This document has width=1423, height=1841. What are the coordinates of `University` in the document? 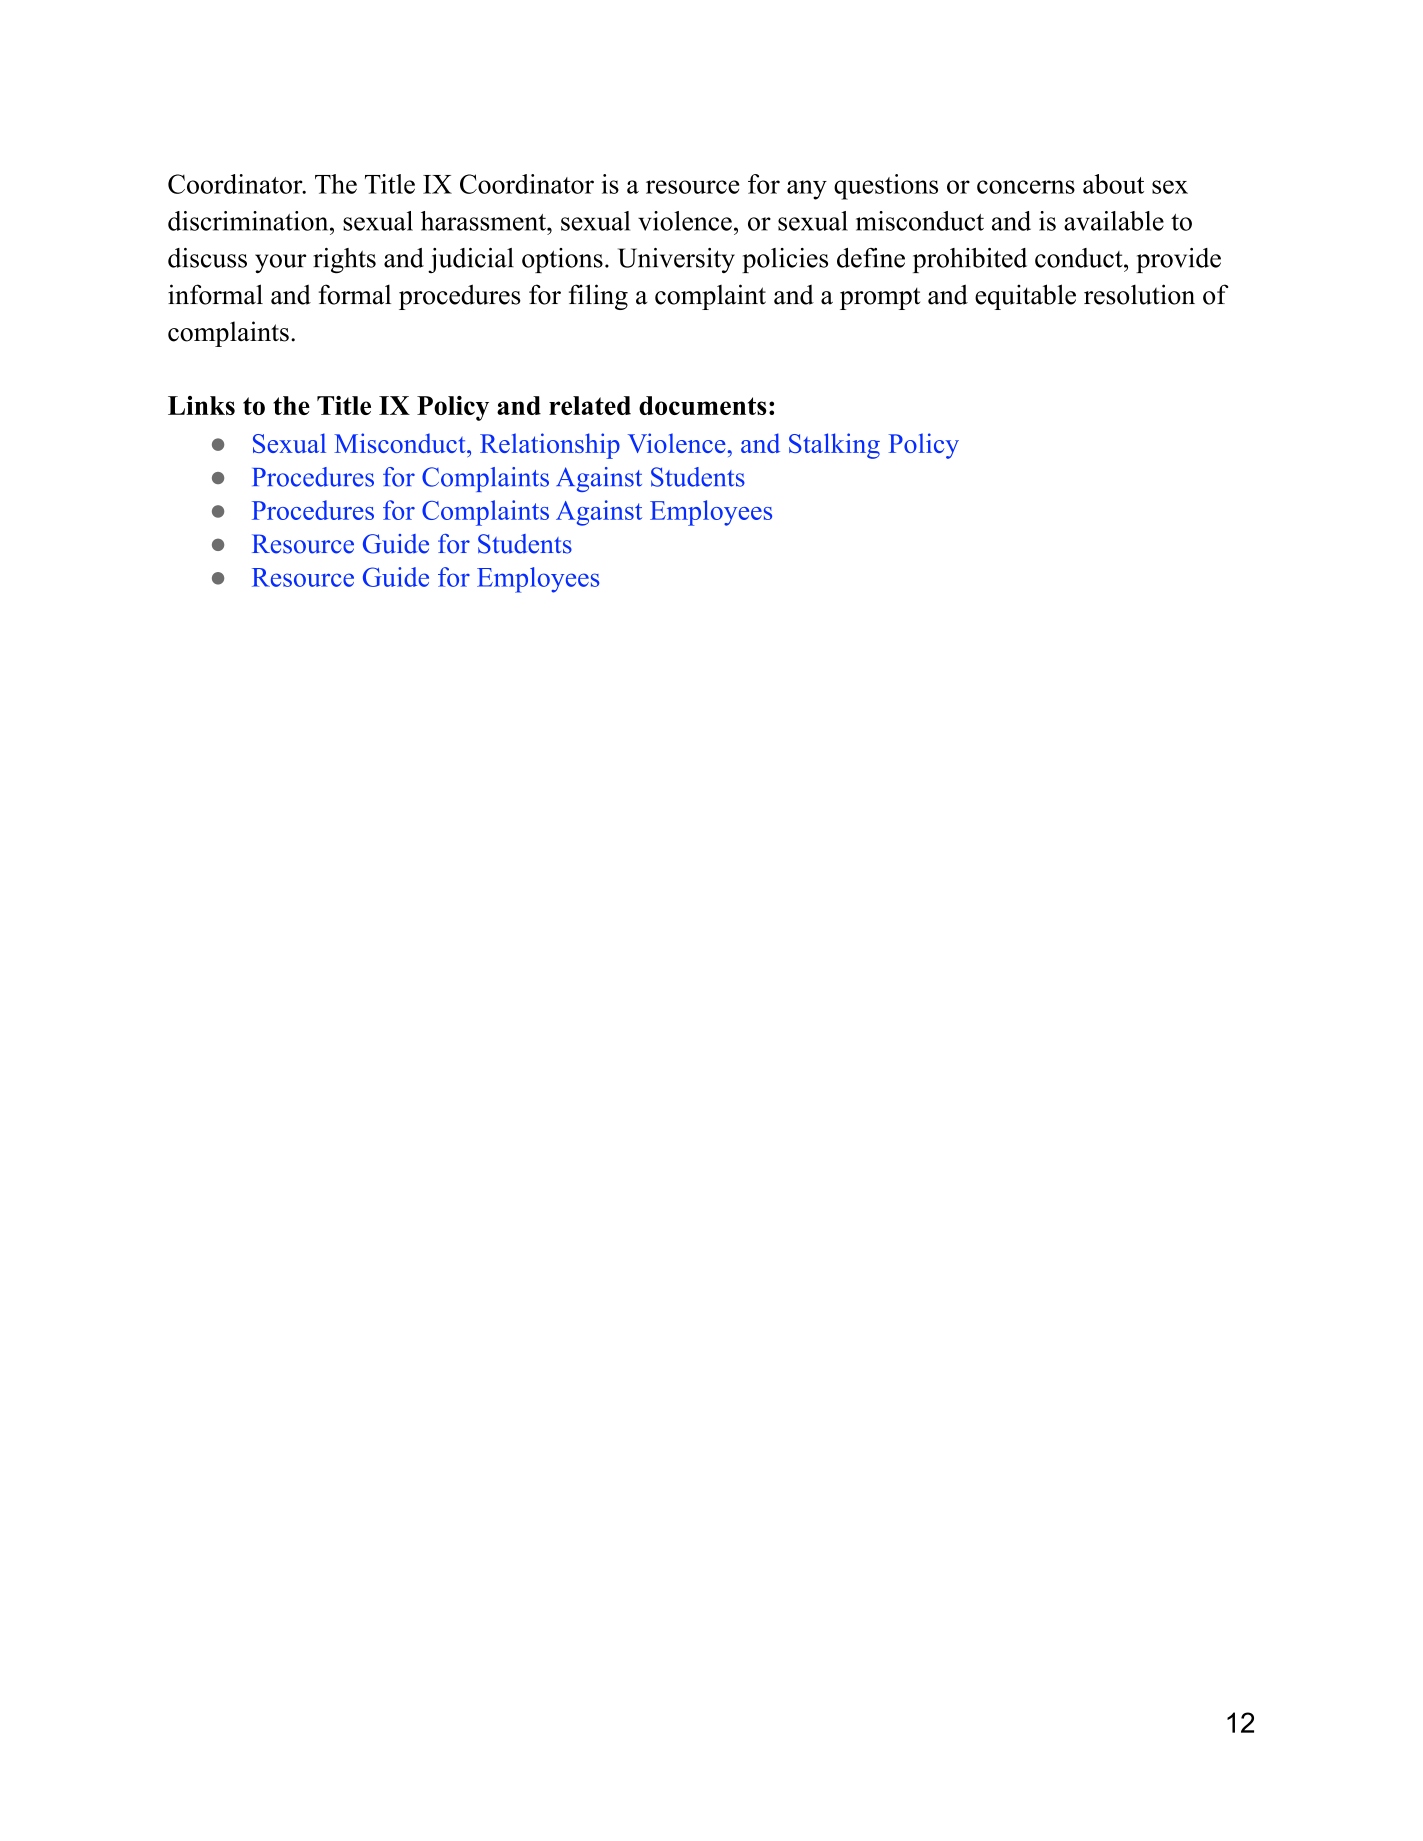 It's located at (676, 260).
